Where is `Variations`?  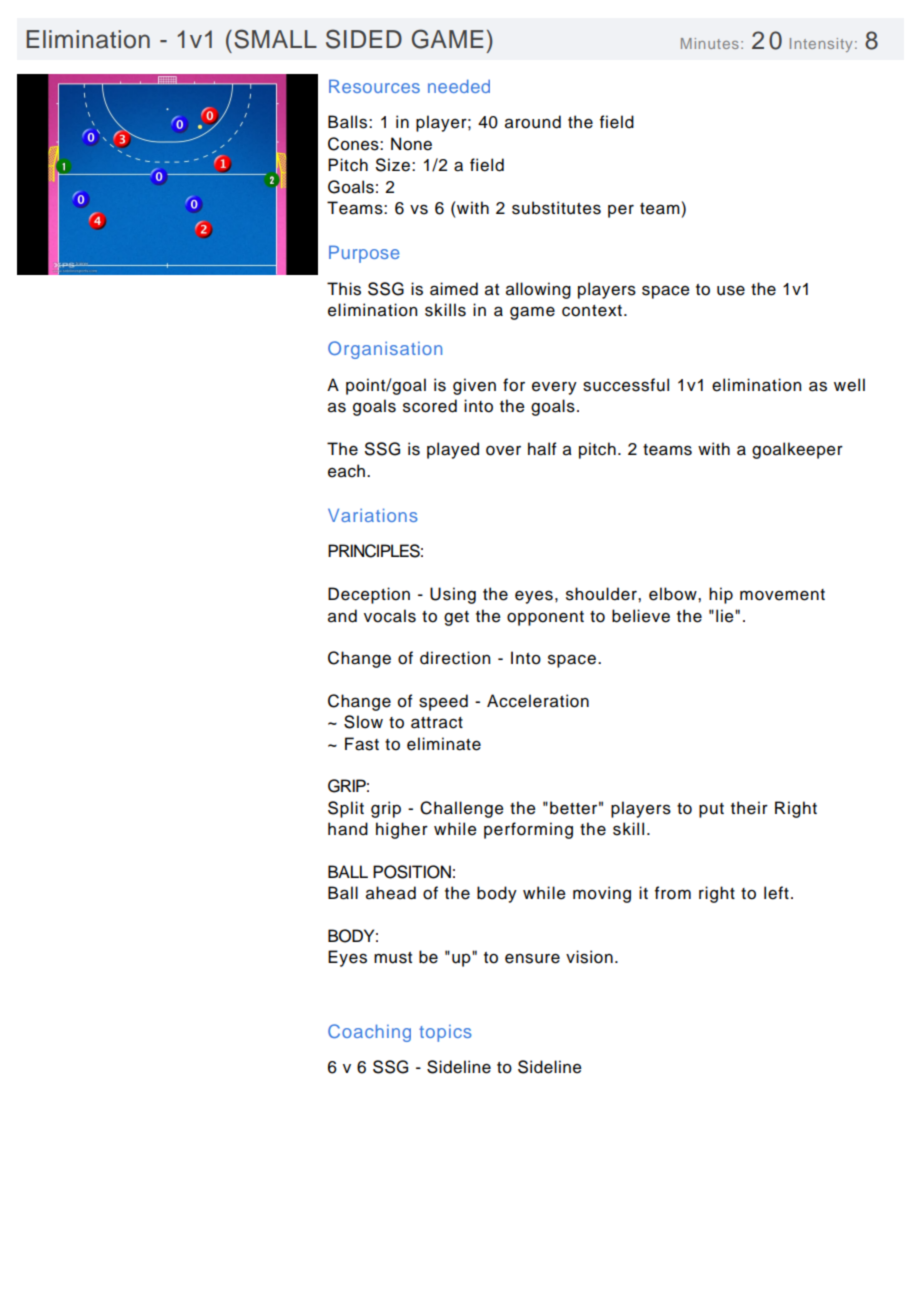
Variations is located at coordinates (373, 515).
